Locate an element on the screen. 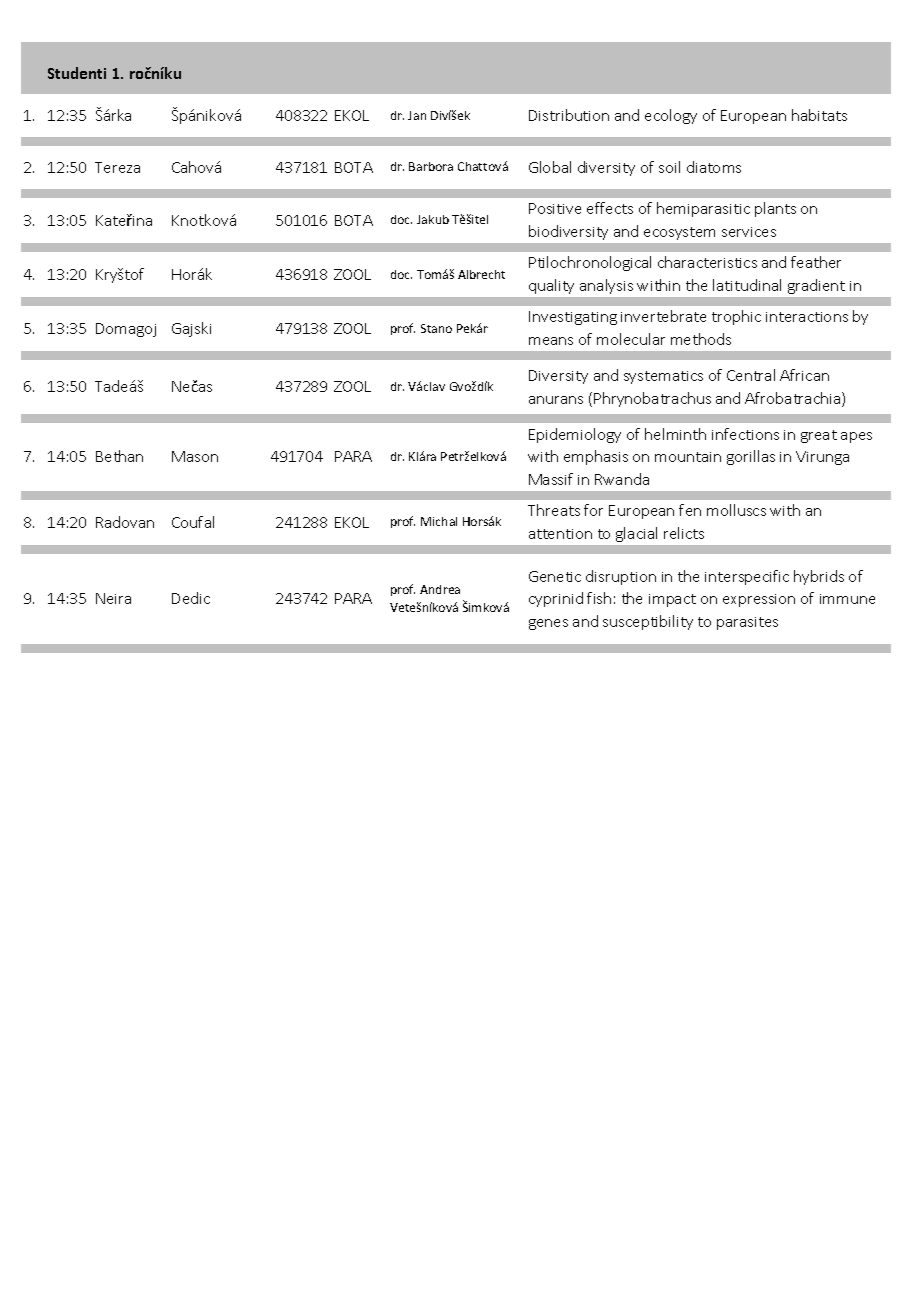  Mason is located at coordinates (195, 456).
